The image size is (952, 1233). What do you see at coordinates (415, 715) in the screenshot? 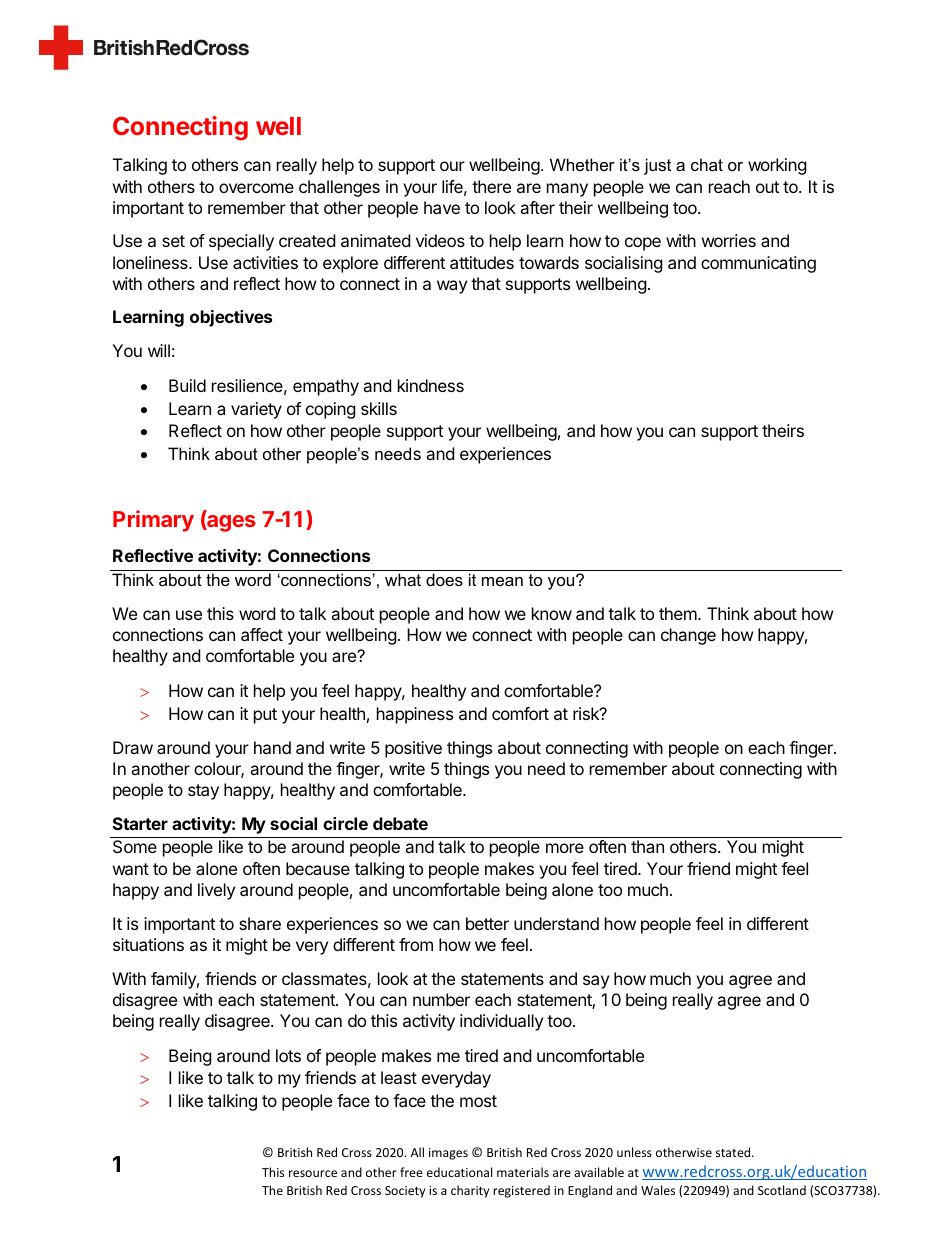
I see `happiness` at bounding box center [415, 715].
